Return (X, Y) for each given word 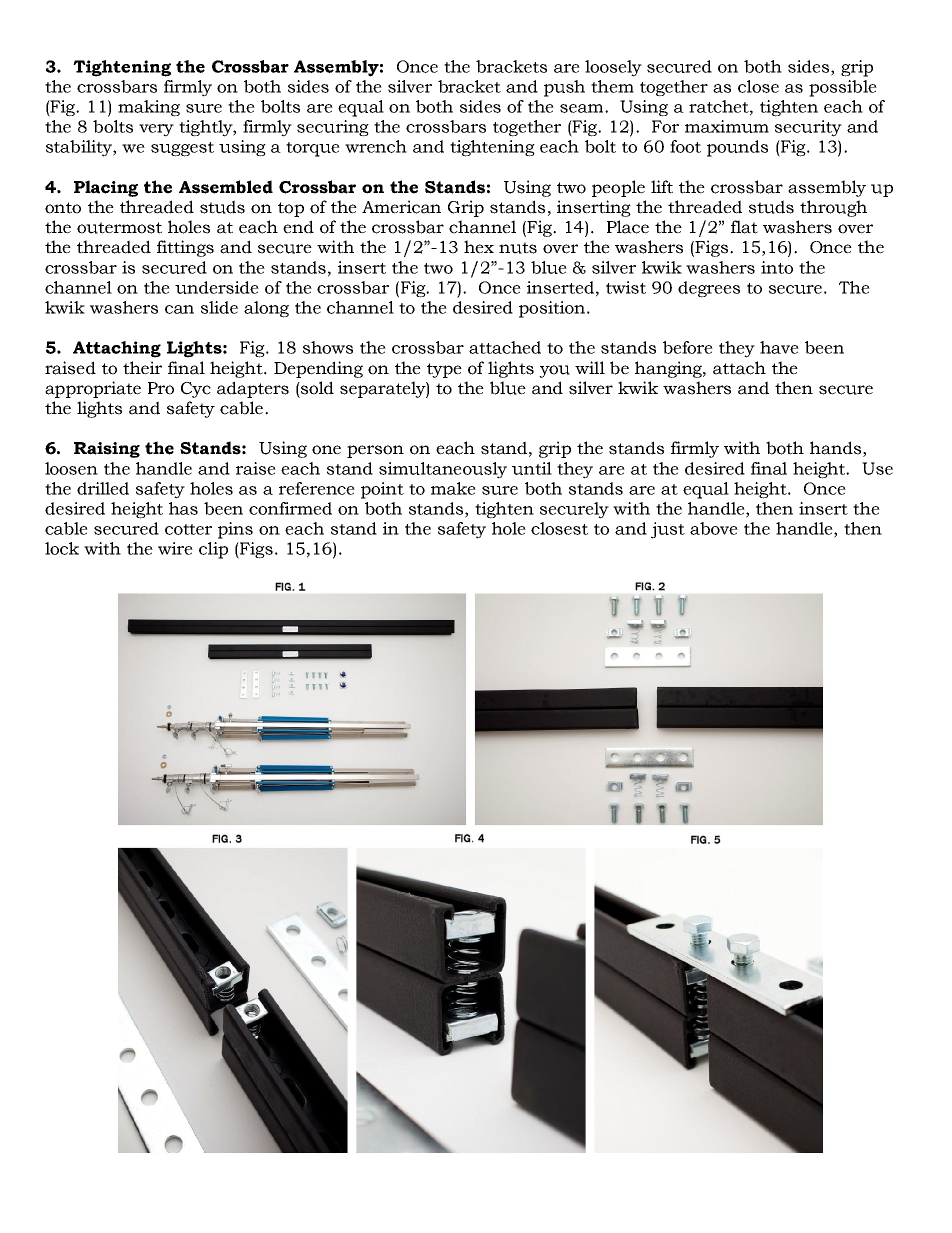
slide (219, 307)
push (564, 88)
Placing (106, 188)
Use (877, 468)
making (149, 108)
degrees (709, 289)
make (453, 488)
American (401, 207)
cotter (188, 529)
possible (843, 88)
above (714, 528)
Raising (107, 450)
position (552, 309)
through (833, 208)
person (375, 451)
